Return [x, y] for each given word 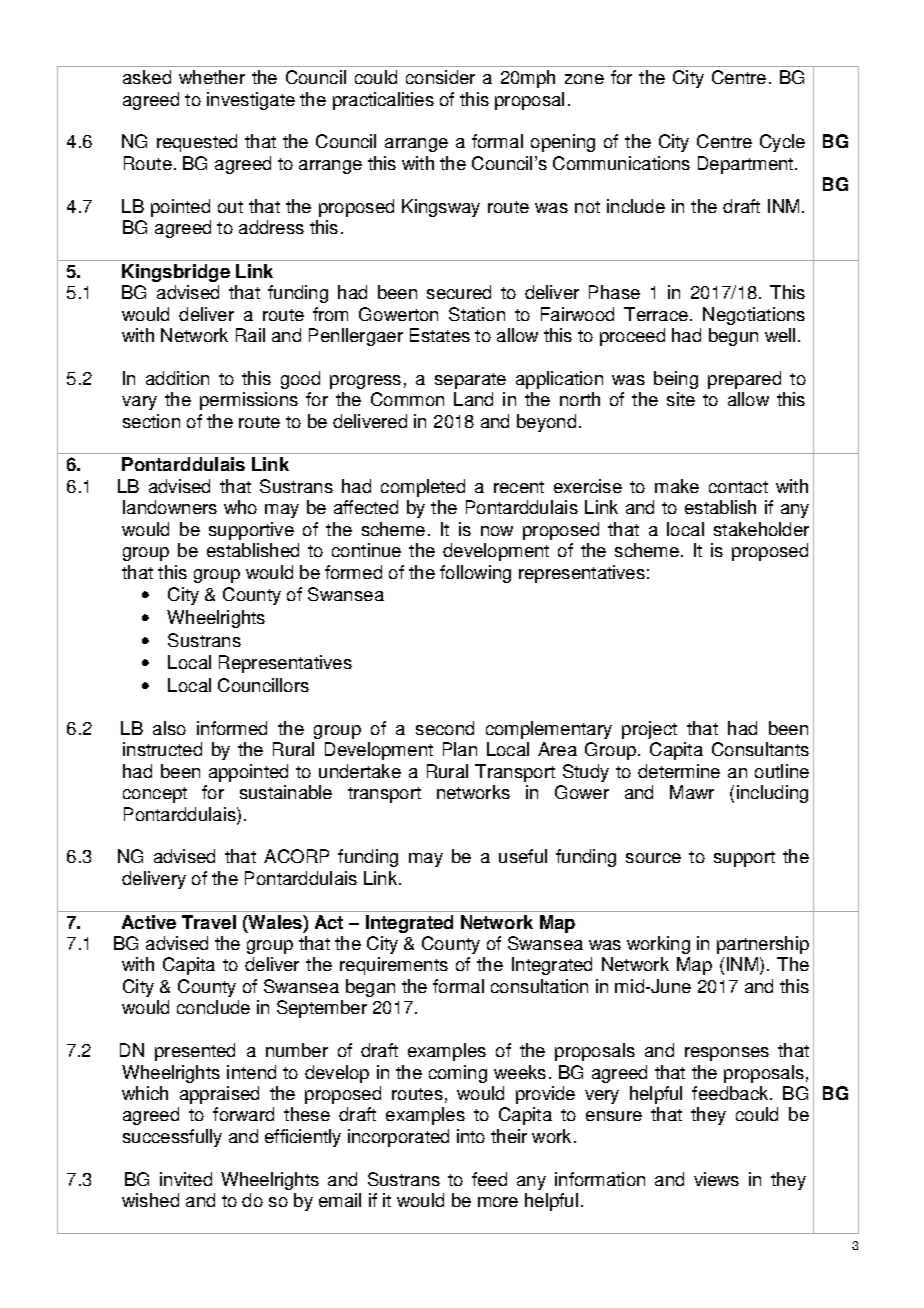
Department [745, 165]
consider [440, 77]
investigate [251, 101]
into [471, 1136]
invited [186, 1179]
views [716, 1179]
